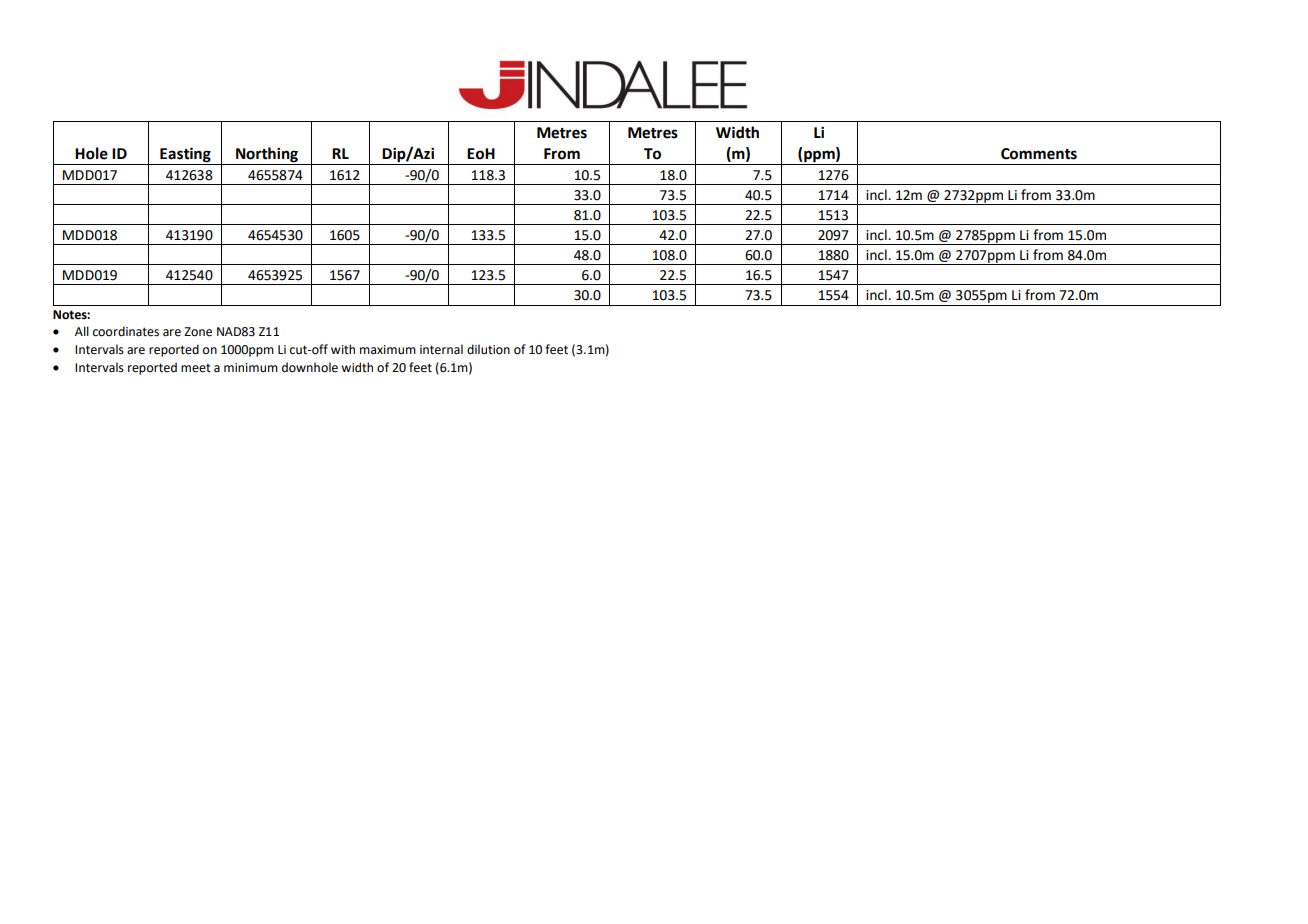 The width and height of the screenshot is (1308, 924). Describe the element at coordinates (388, 349) in the screenshot. I see `maximum` at that location.
